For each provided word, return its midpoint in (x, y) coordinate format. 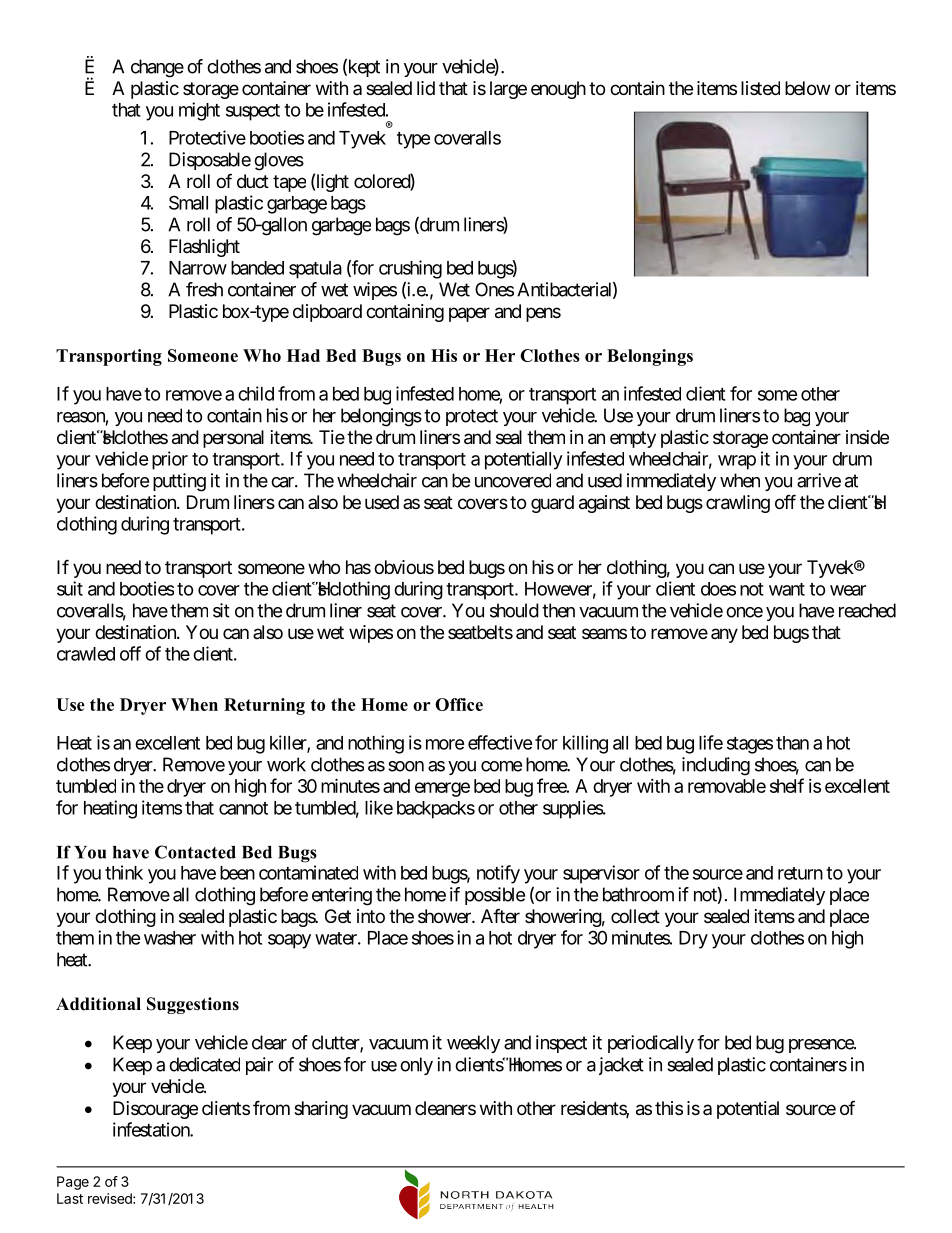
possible (495, 896)
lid (426, 88)
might (199, 111)
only (416, 1066)
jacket (621, 1066)
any (724, 635)
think (124, 872)
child (256, 393)
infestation (152, 1129)
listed (760, 88)
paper (469, 314)
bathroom (638, 894)
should (514, 610)
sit (221, 610)
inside (867, 437)
